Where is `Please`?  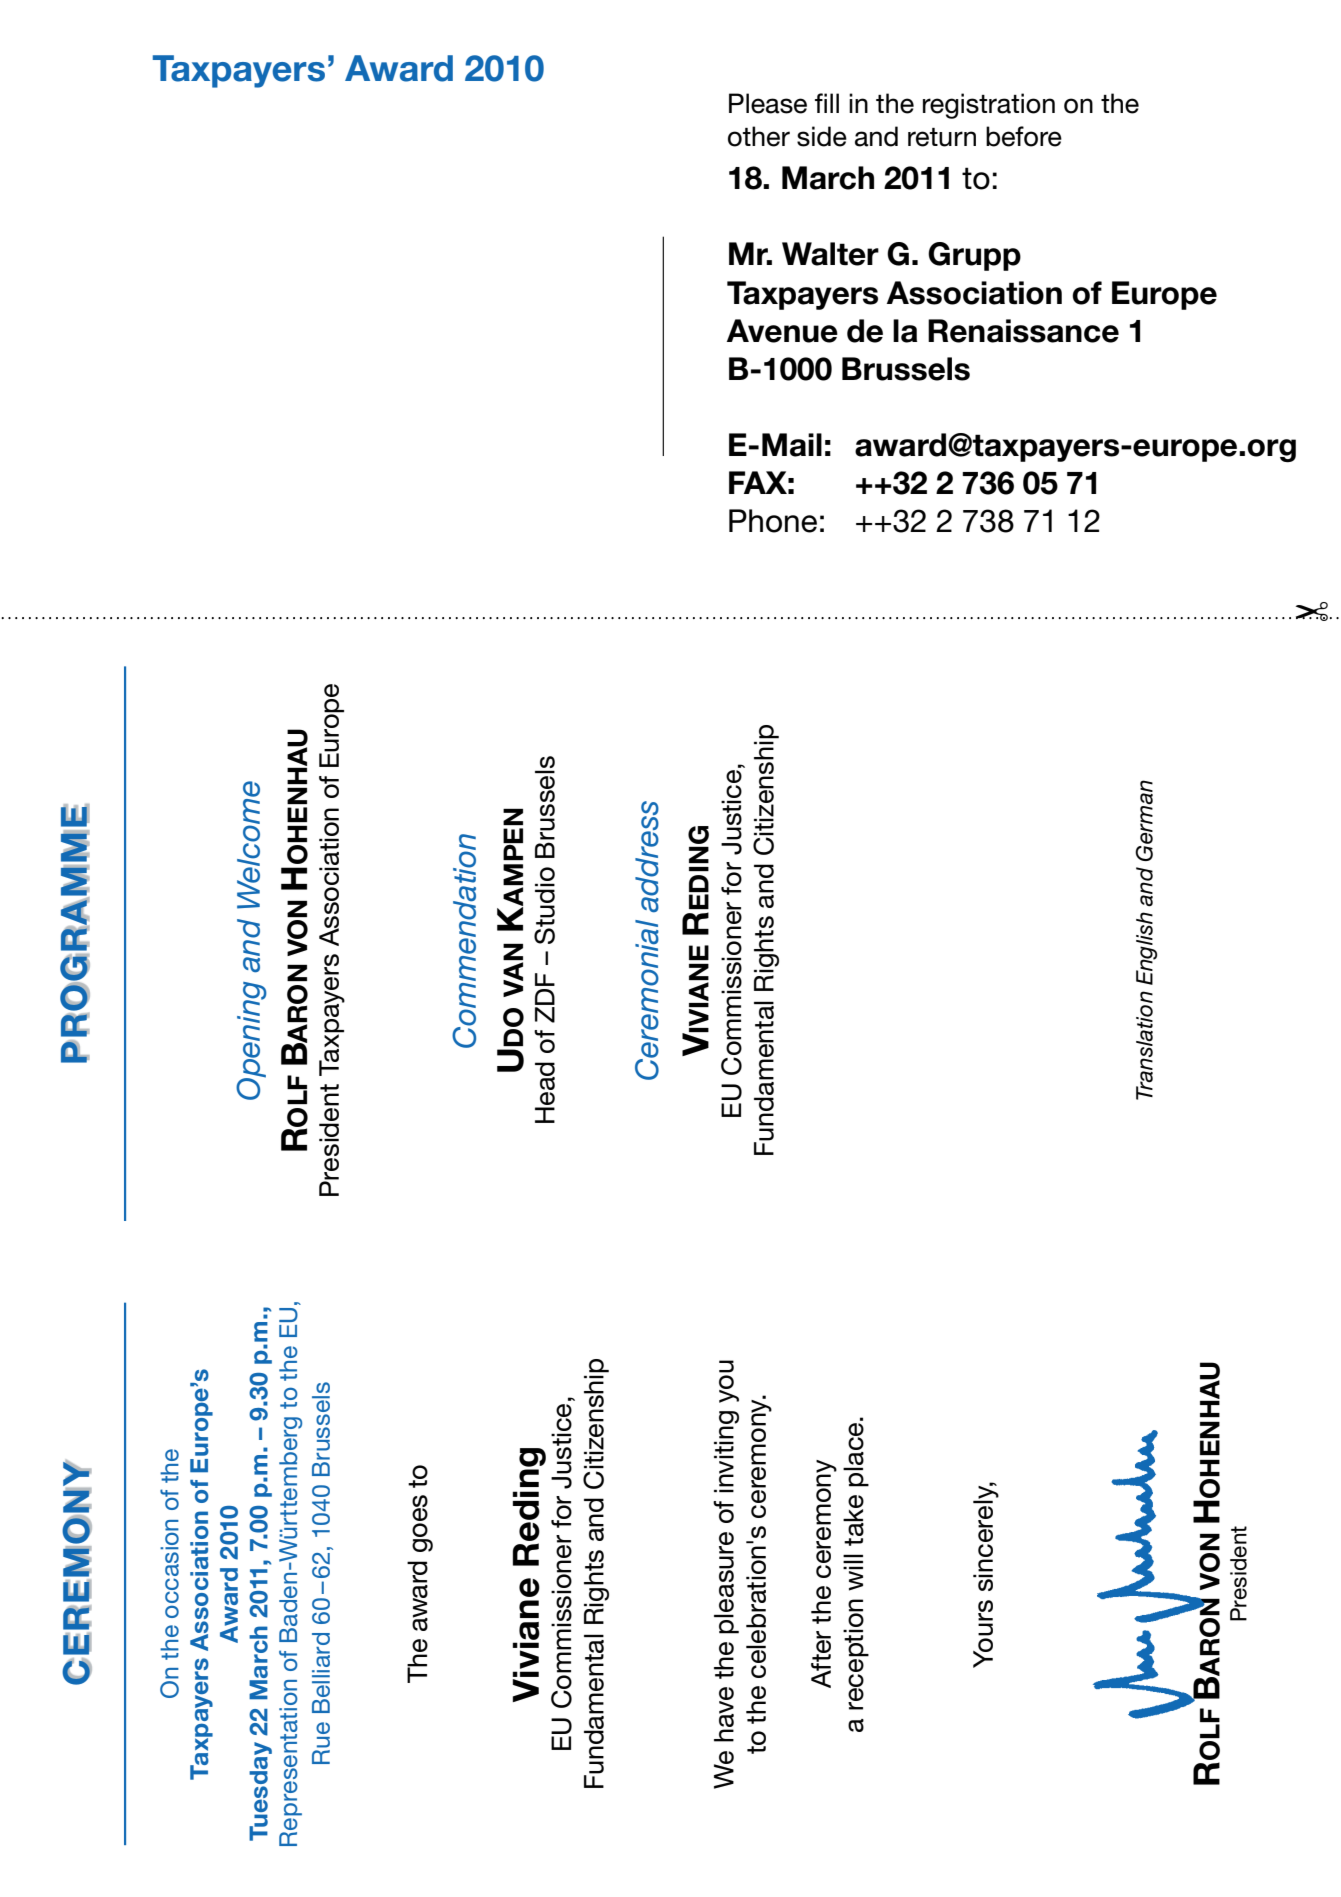 Please is located at coordinates (768, 103).
